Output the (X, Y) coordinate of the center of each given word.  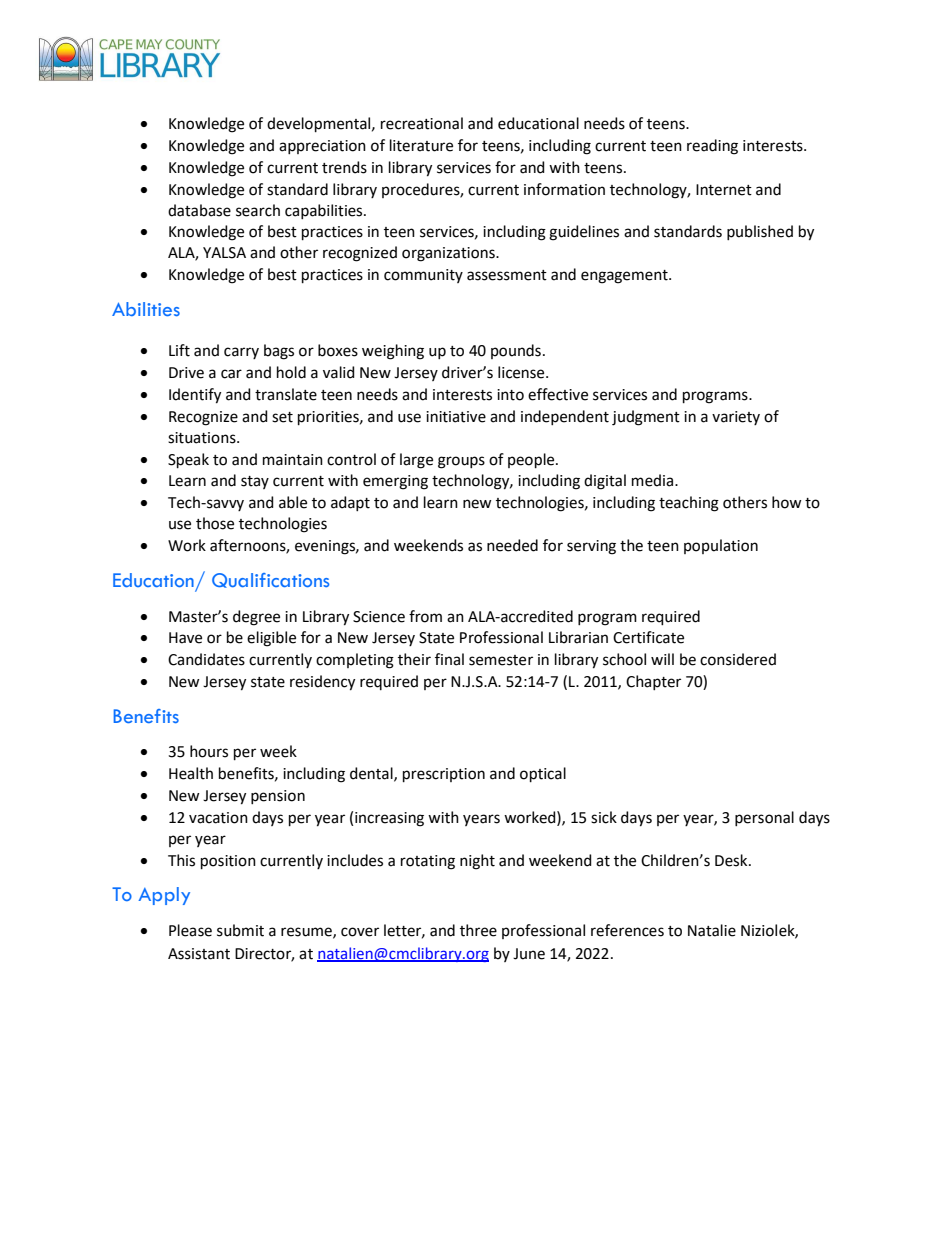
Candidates (206, 659)
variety (736, 418)
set (282, 417)
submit (240, 930)
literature (421, 145)
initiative (456, 417)
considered (738, 659)
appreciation (322, 147)
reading (712, 147)
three (478, 930)
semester (501, 660)
